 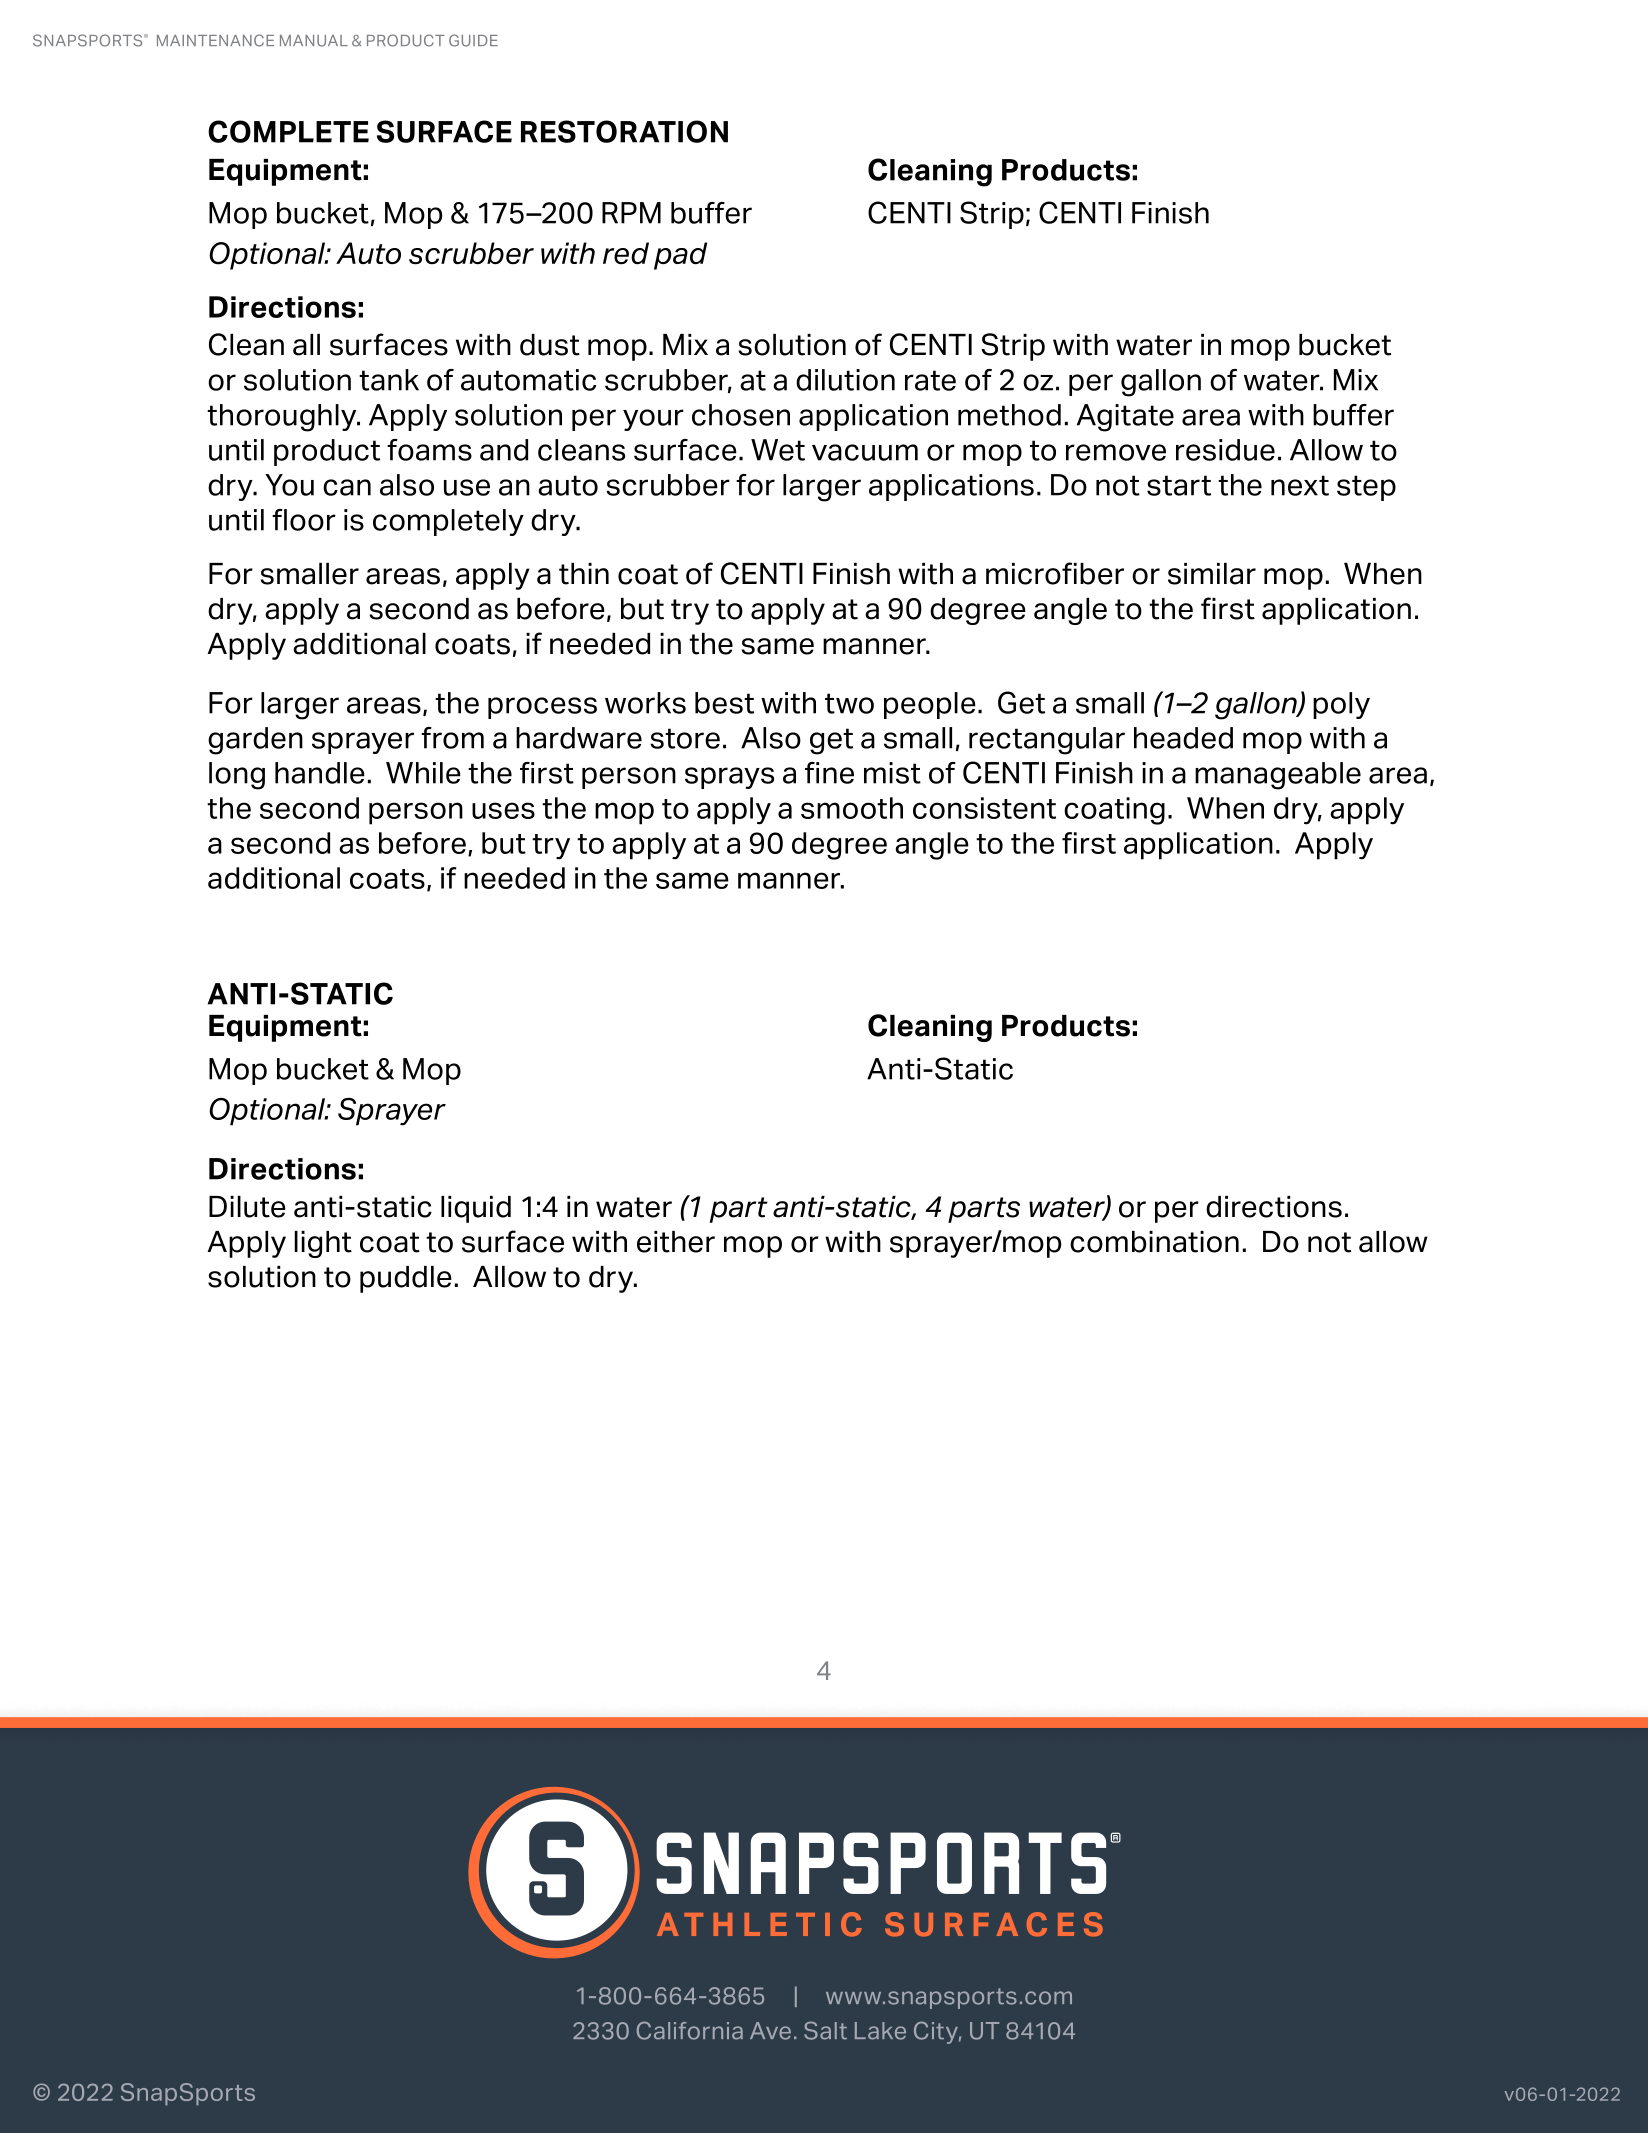 What do you see at coordinates (770, 2031) in the screenshot?
I see `Ave` at bounding box center [770, 2031].
